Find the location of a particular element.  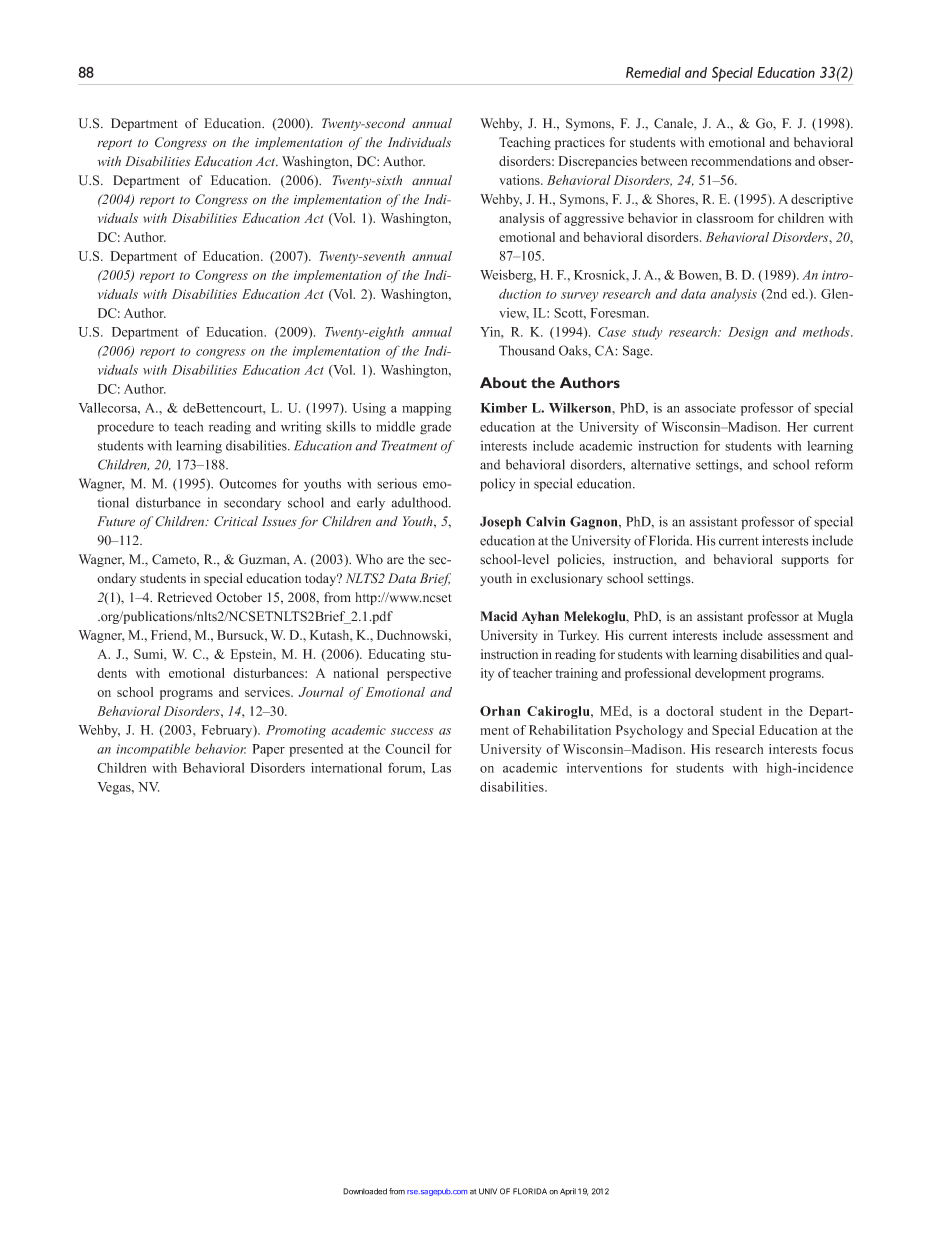

recommendations is located at coordinates (741, 161).
